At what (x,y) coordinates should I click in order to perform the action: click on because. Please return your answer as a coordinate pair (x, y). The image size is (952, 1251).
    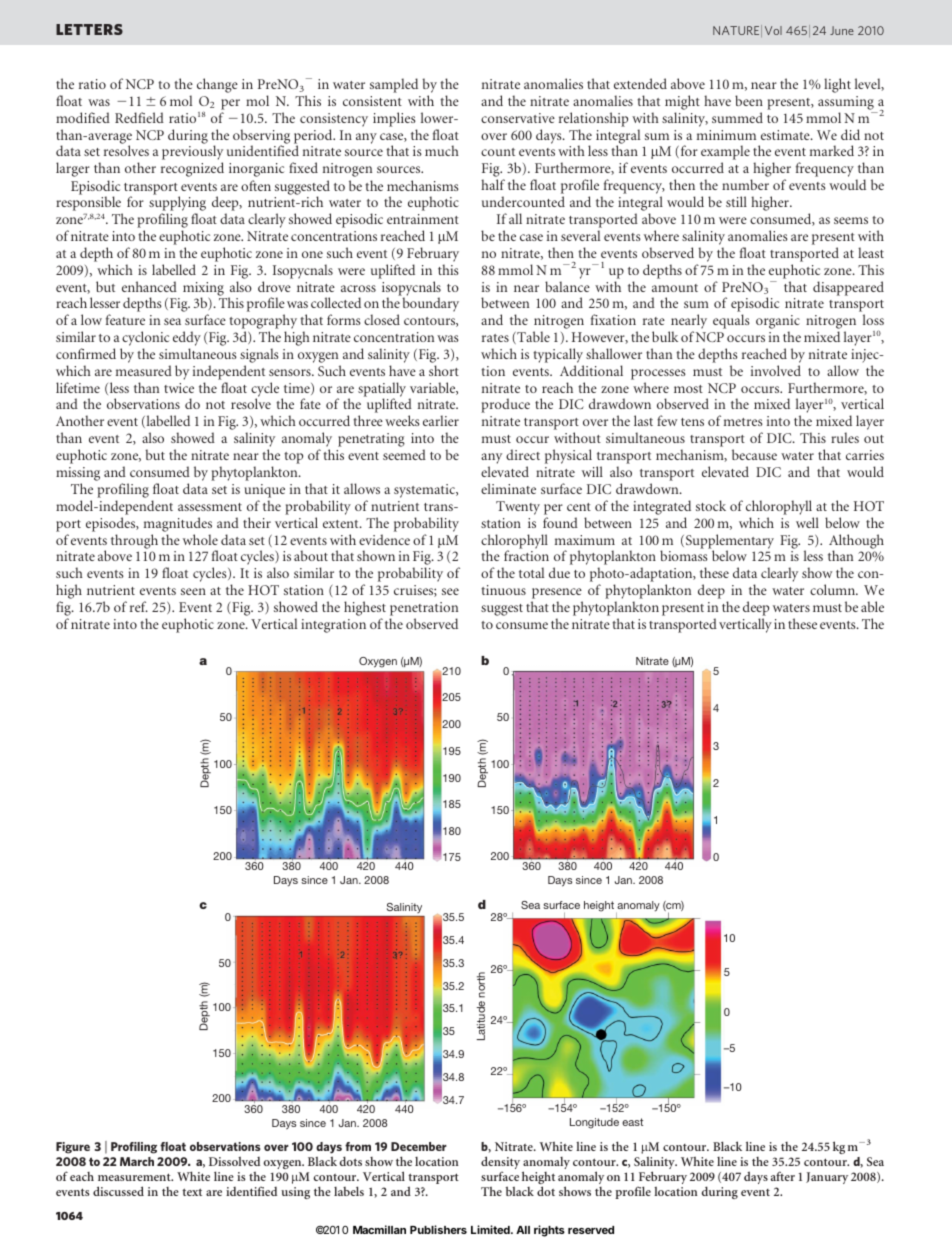
    Looking at the image, I should click on (754, 454).
